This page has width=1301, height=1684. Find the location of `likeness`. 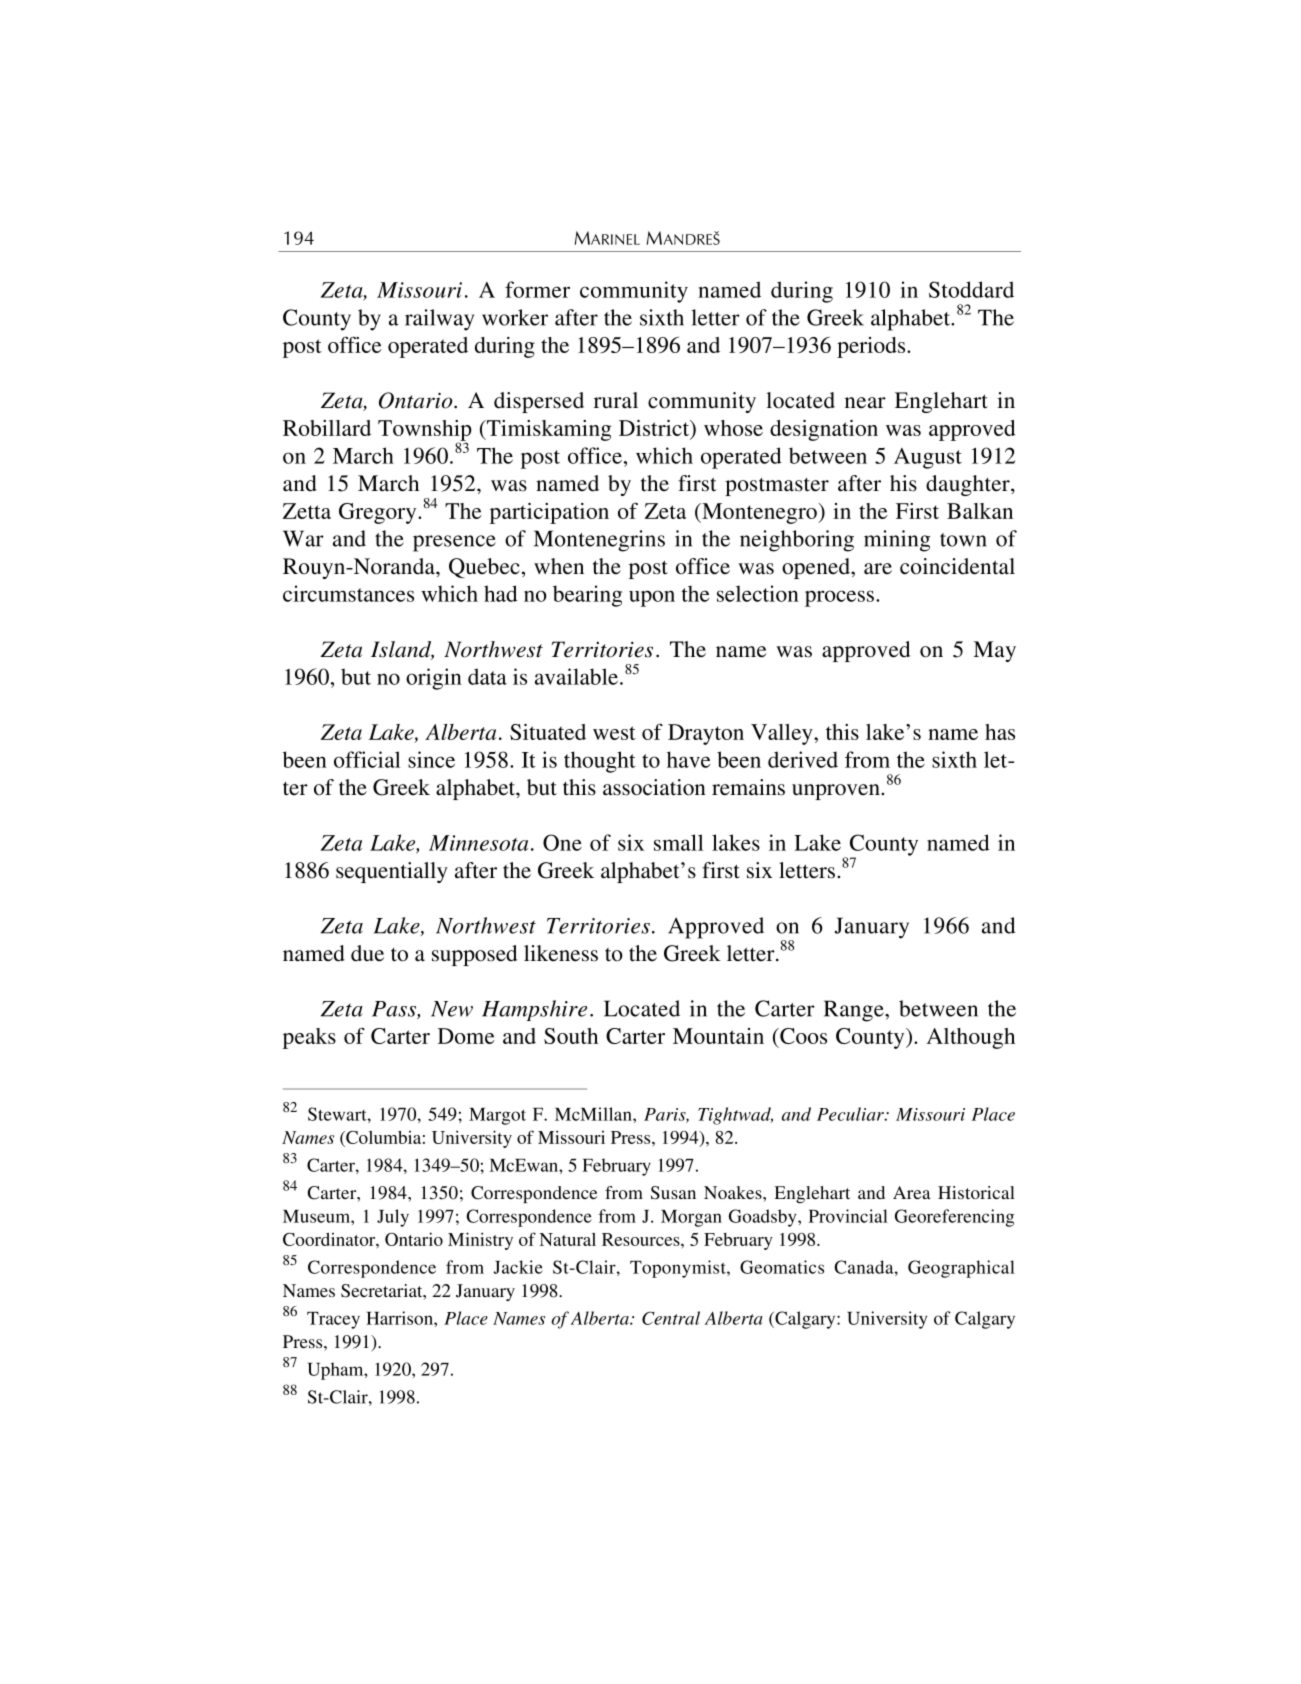

likeness is located at coordinates (561, 953).
